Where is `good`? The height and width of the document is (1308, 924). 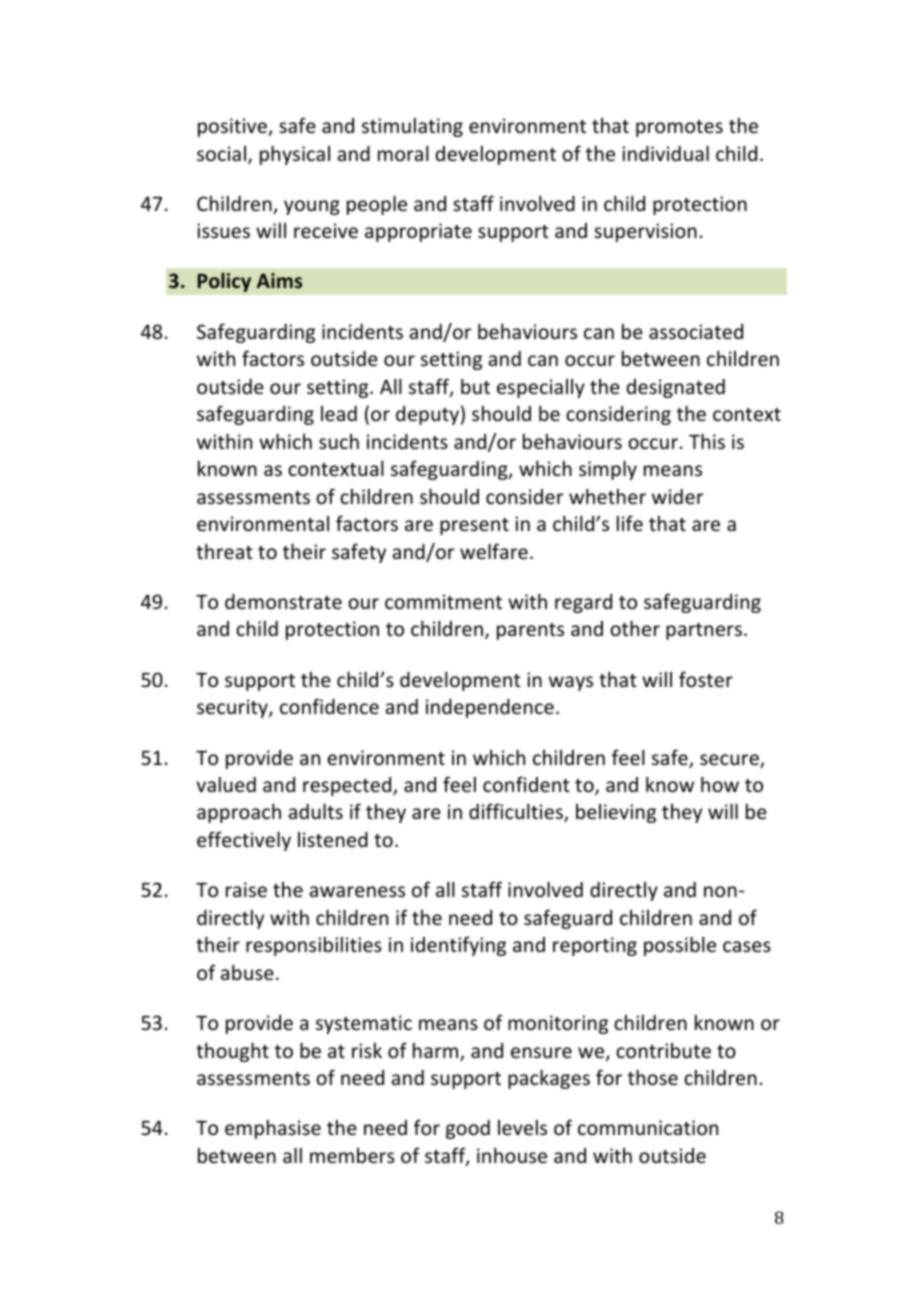 good is located at coordinates (468, 1129).
